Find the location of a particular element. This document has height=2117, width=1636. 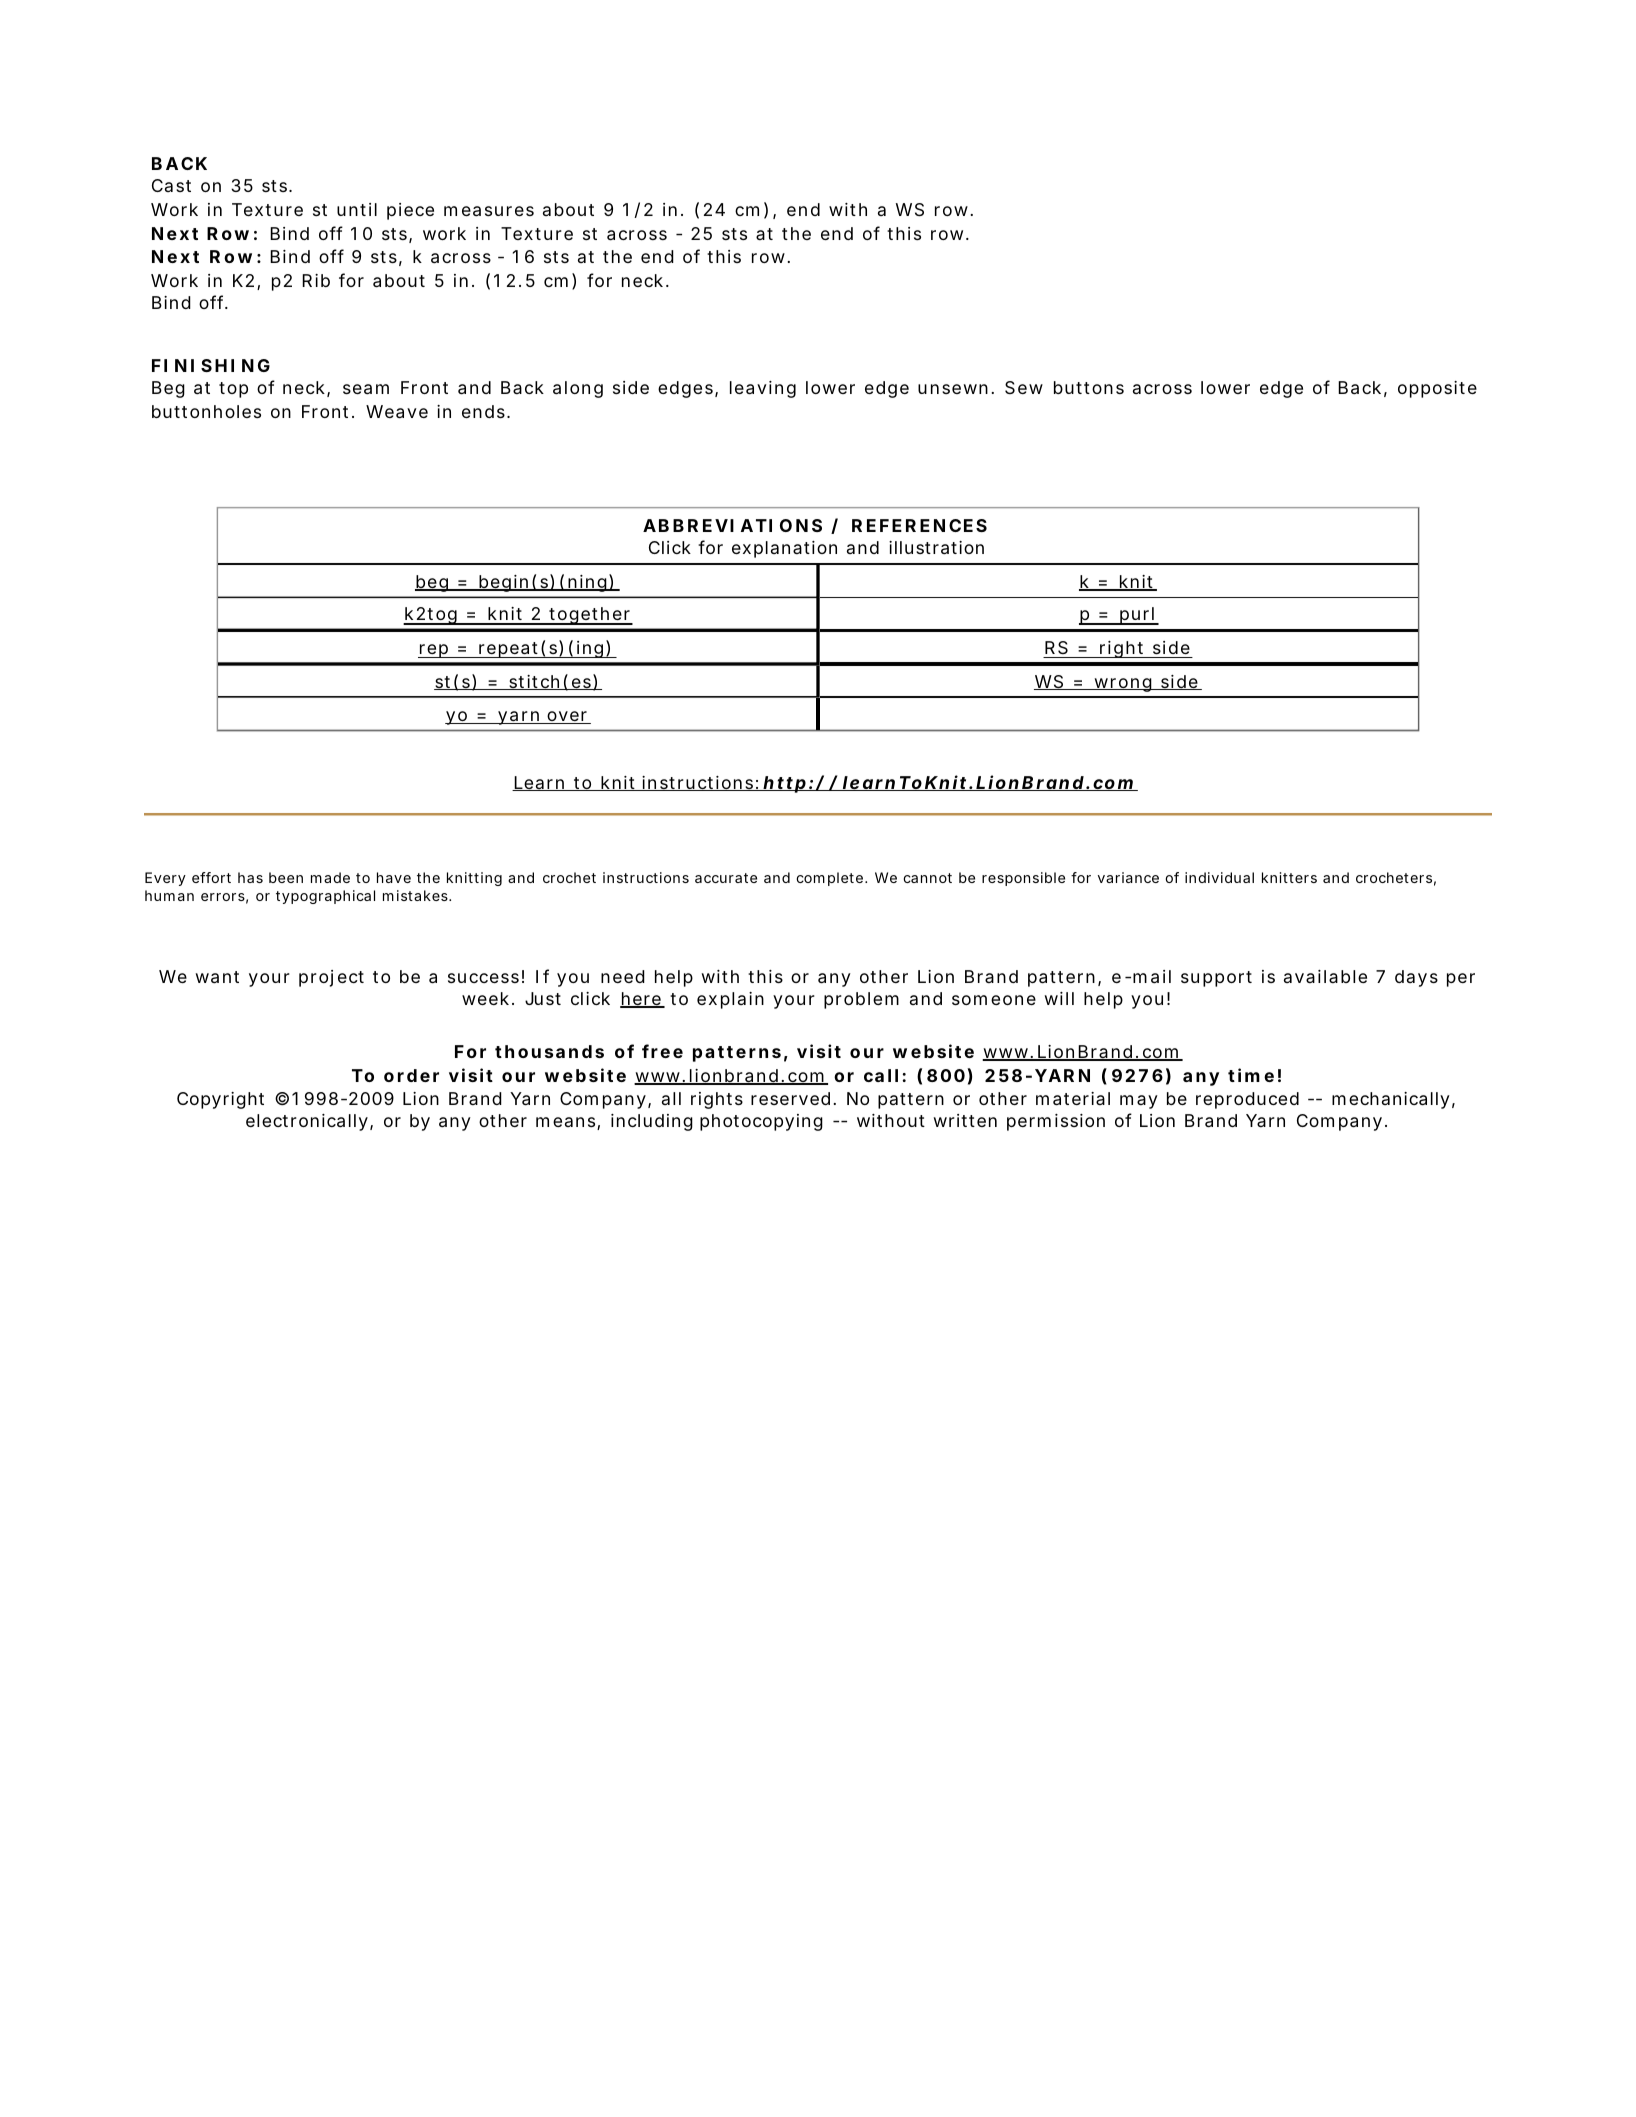

measures is located at coordinates (489, 211).
